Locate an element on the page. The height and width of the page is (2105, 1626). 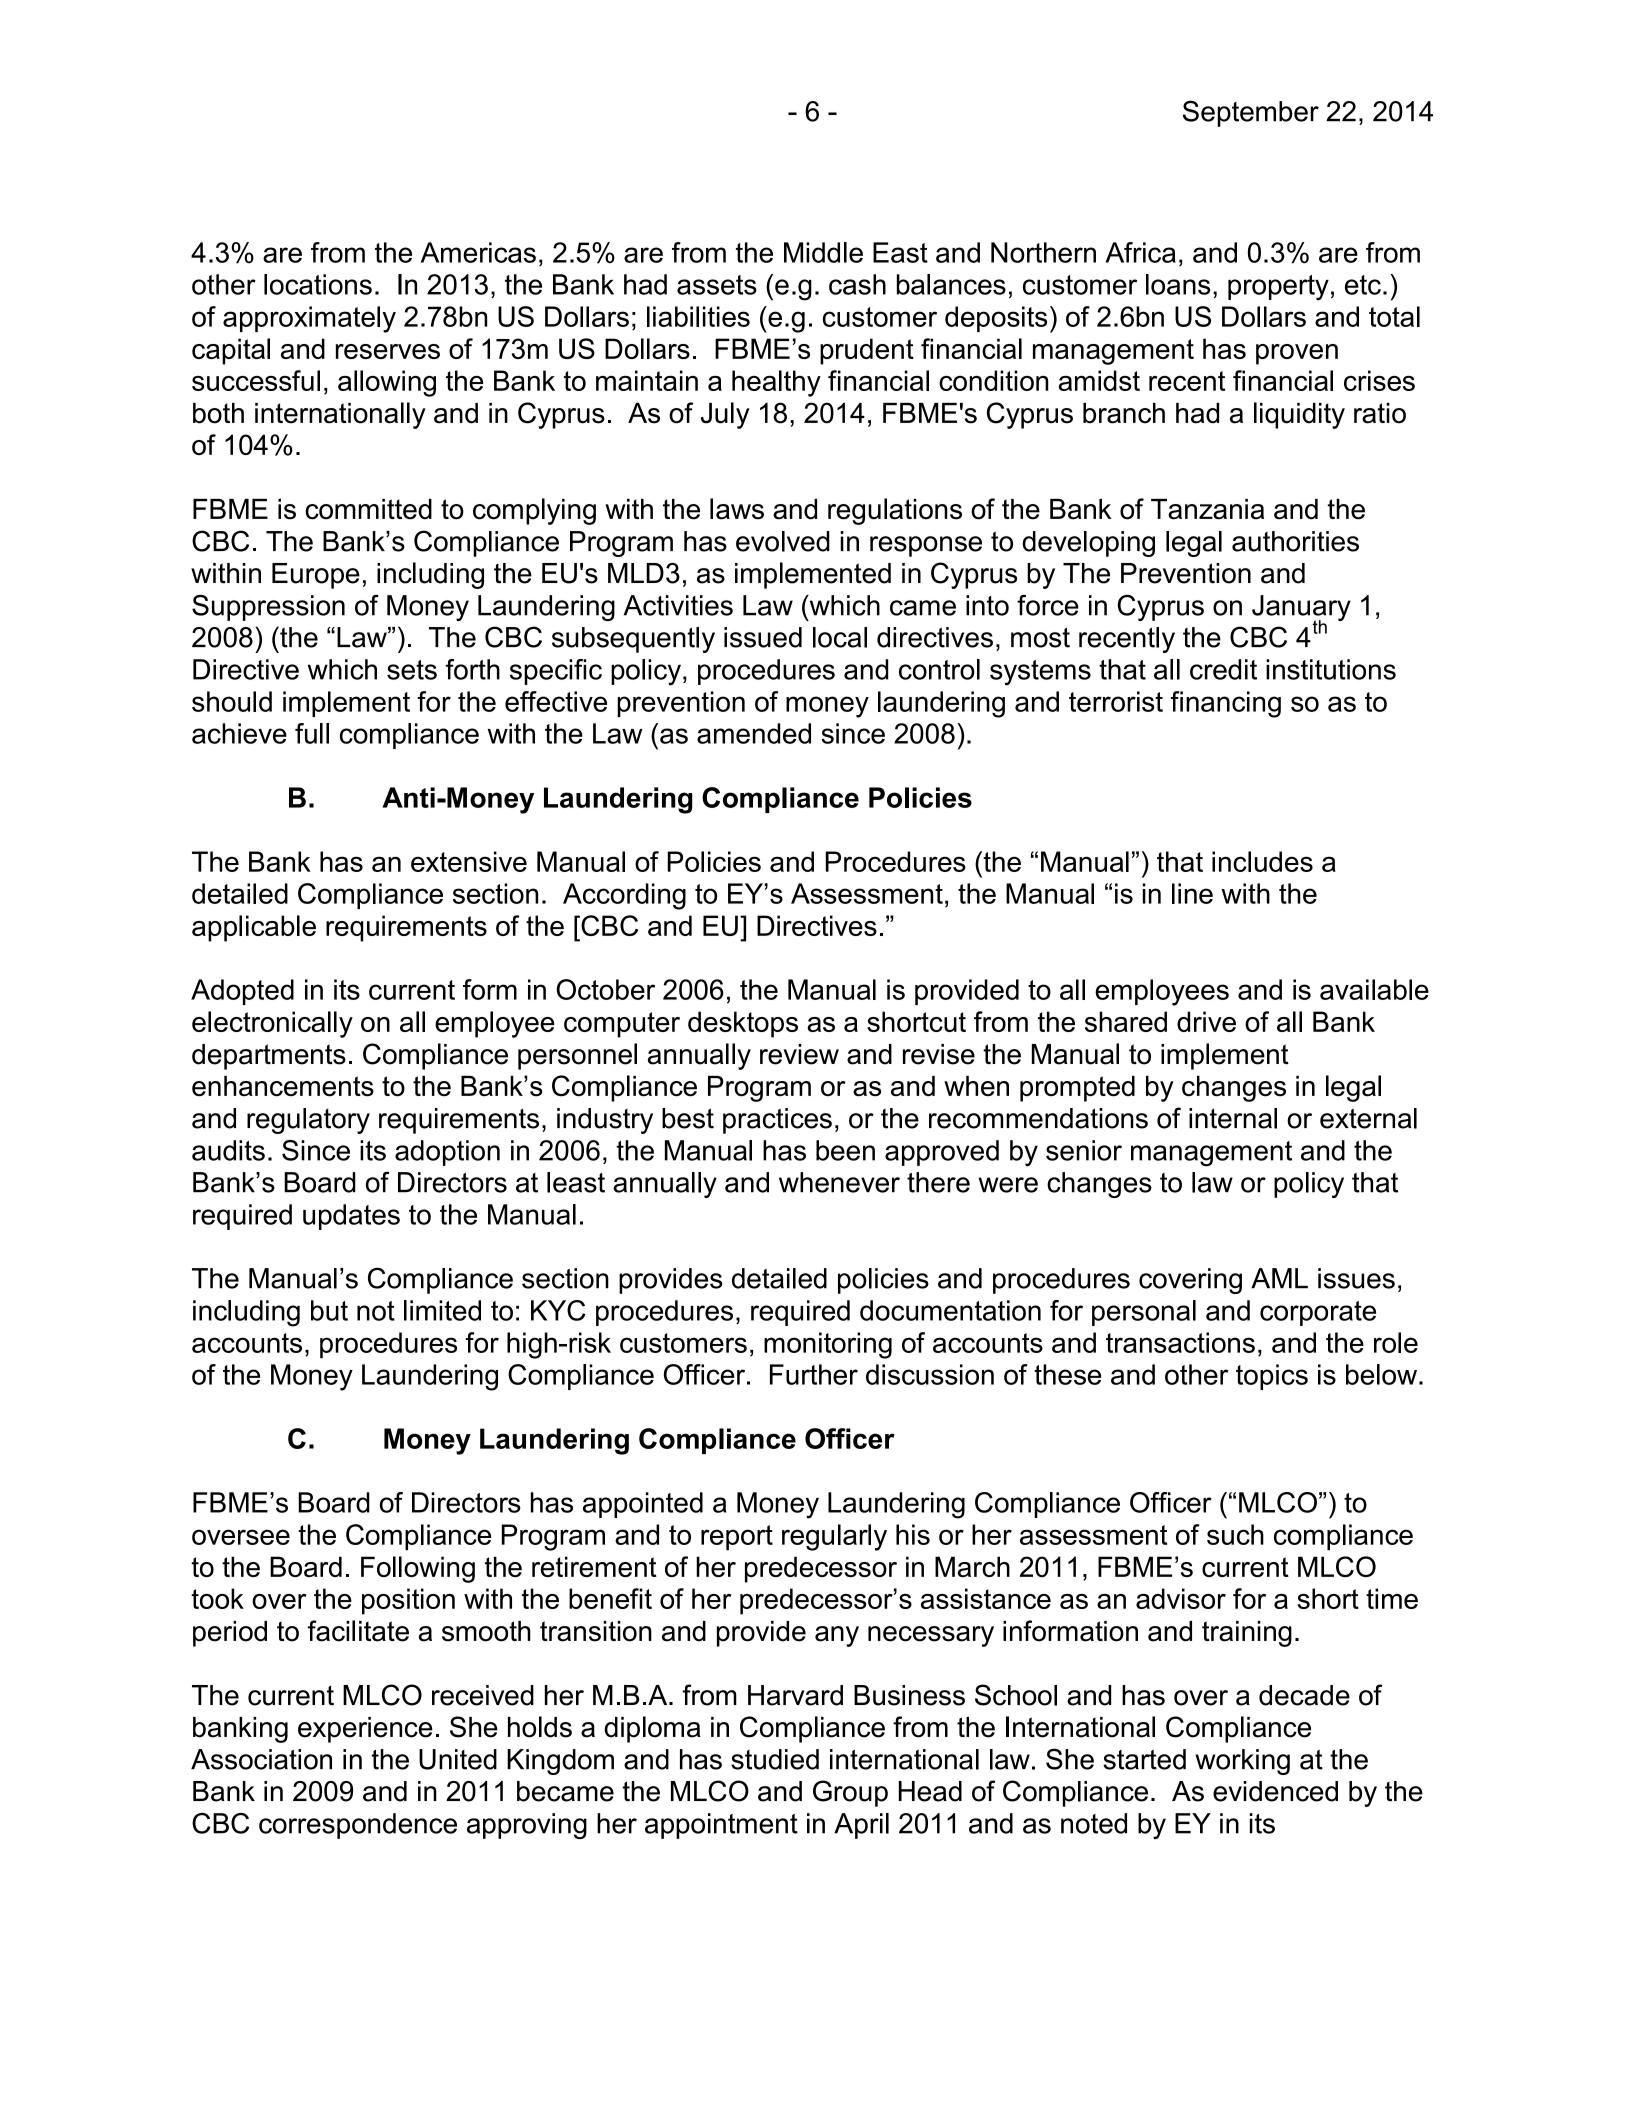
locations is located at coordinates (318, 284).
